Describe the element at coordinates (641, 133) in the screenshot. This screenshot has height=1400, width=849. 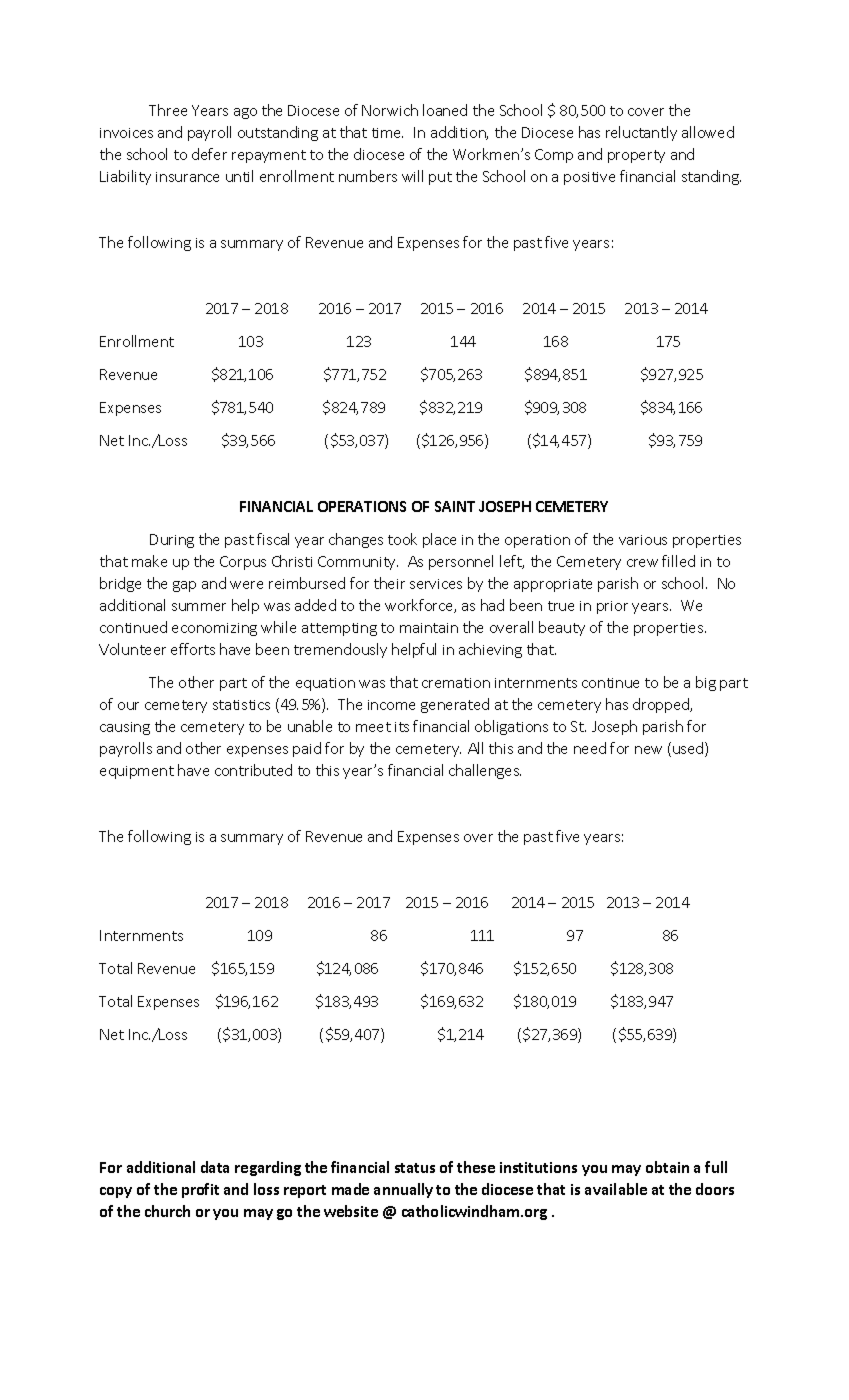
I see `reluctantly` at that location.
